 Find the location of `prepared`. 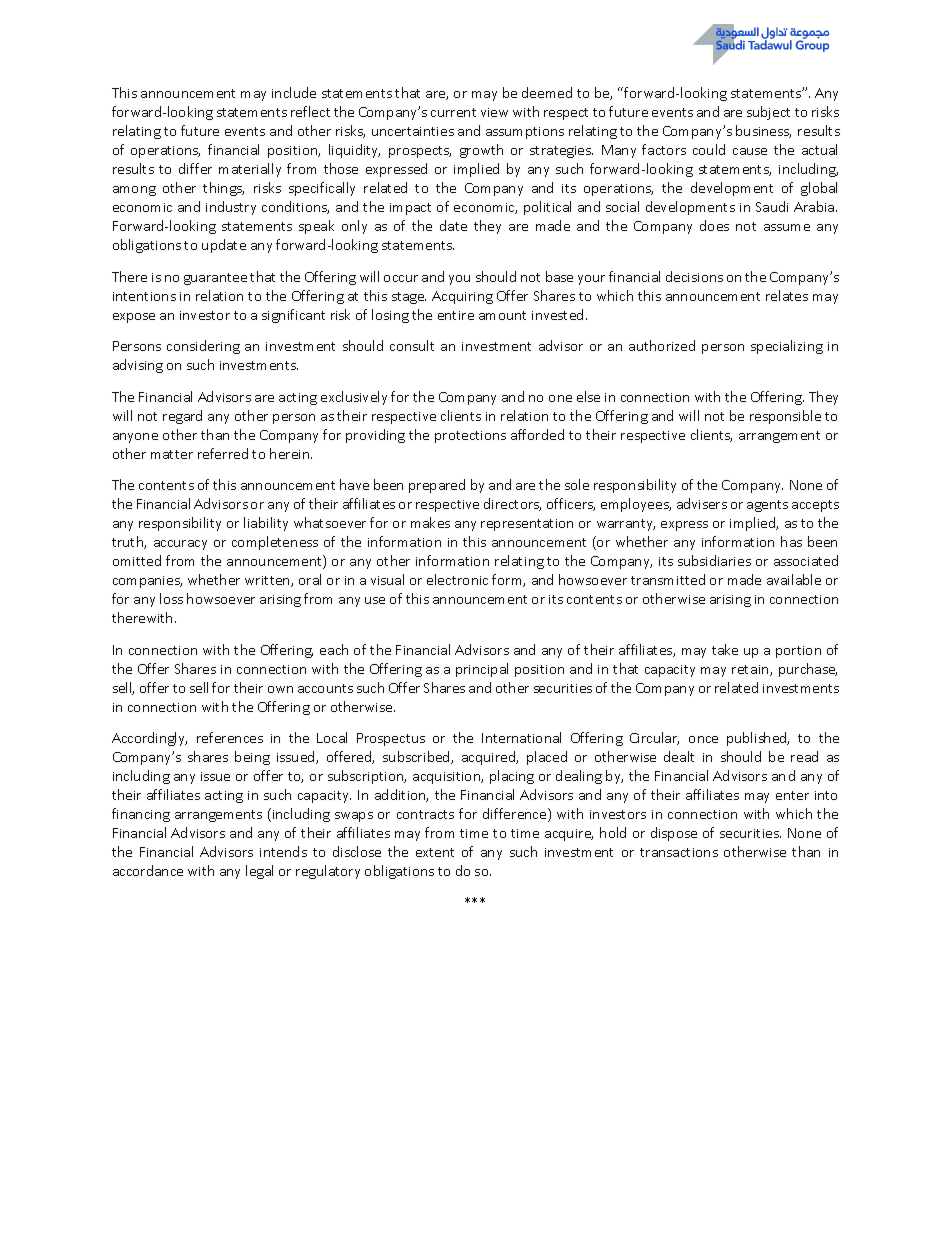

prepared is located at coordinates (437, 486).
